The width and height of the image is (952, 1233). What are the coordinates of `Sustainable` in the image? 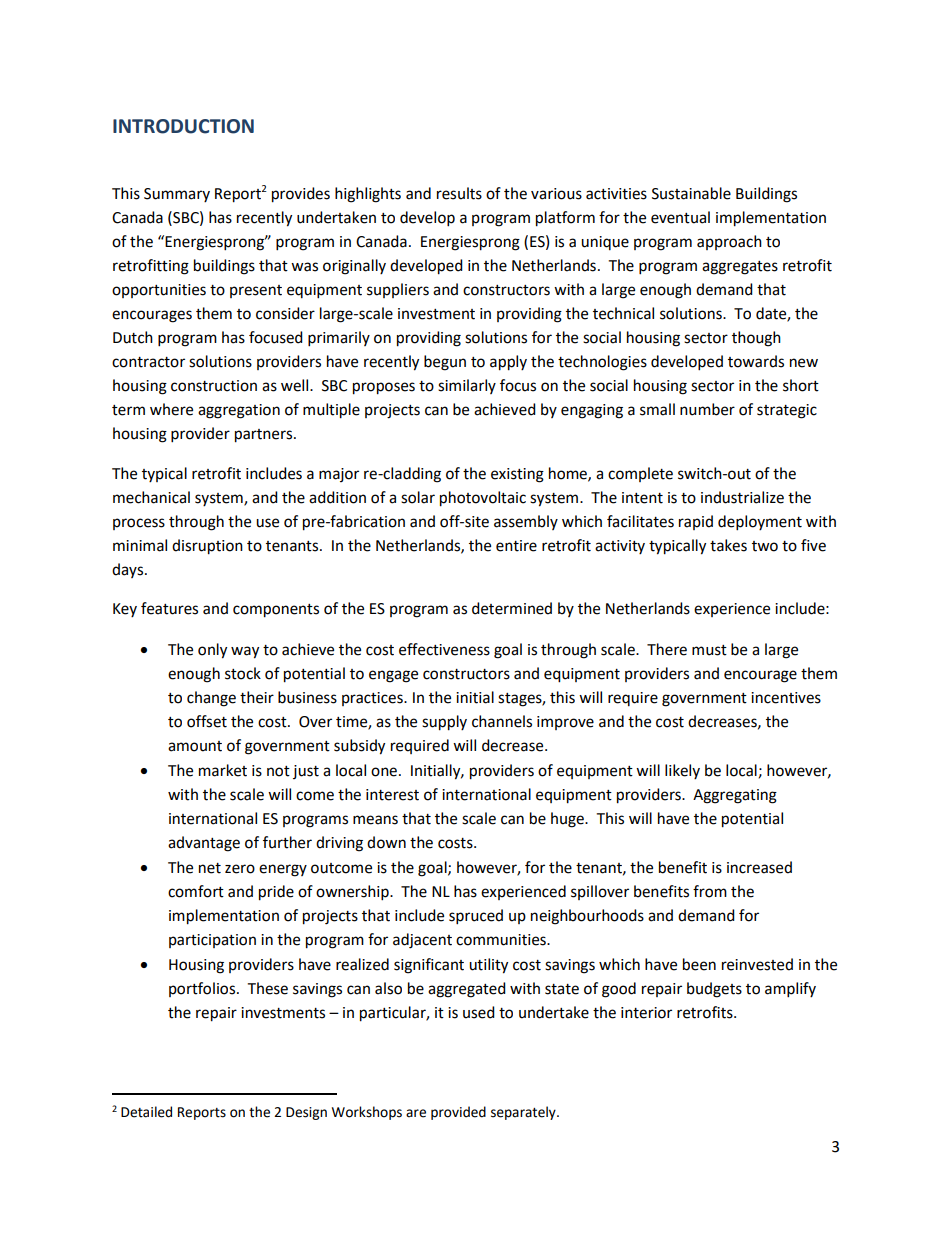 It's located at (691, 193).
